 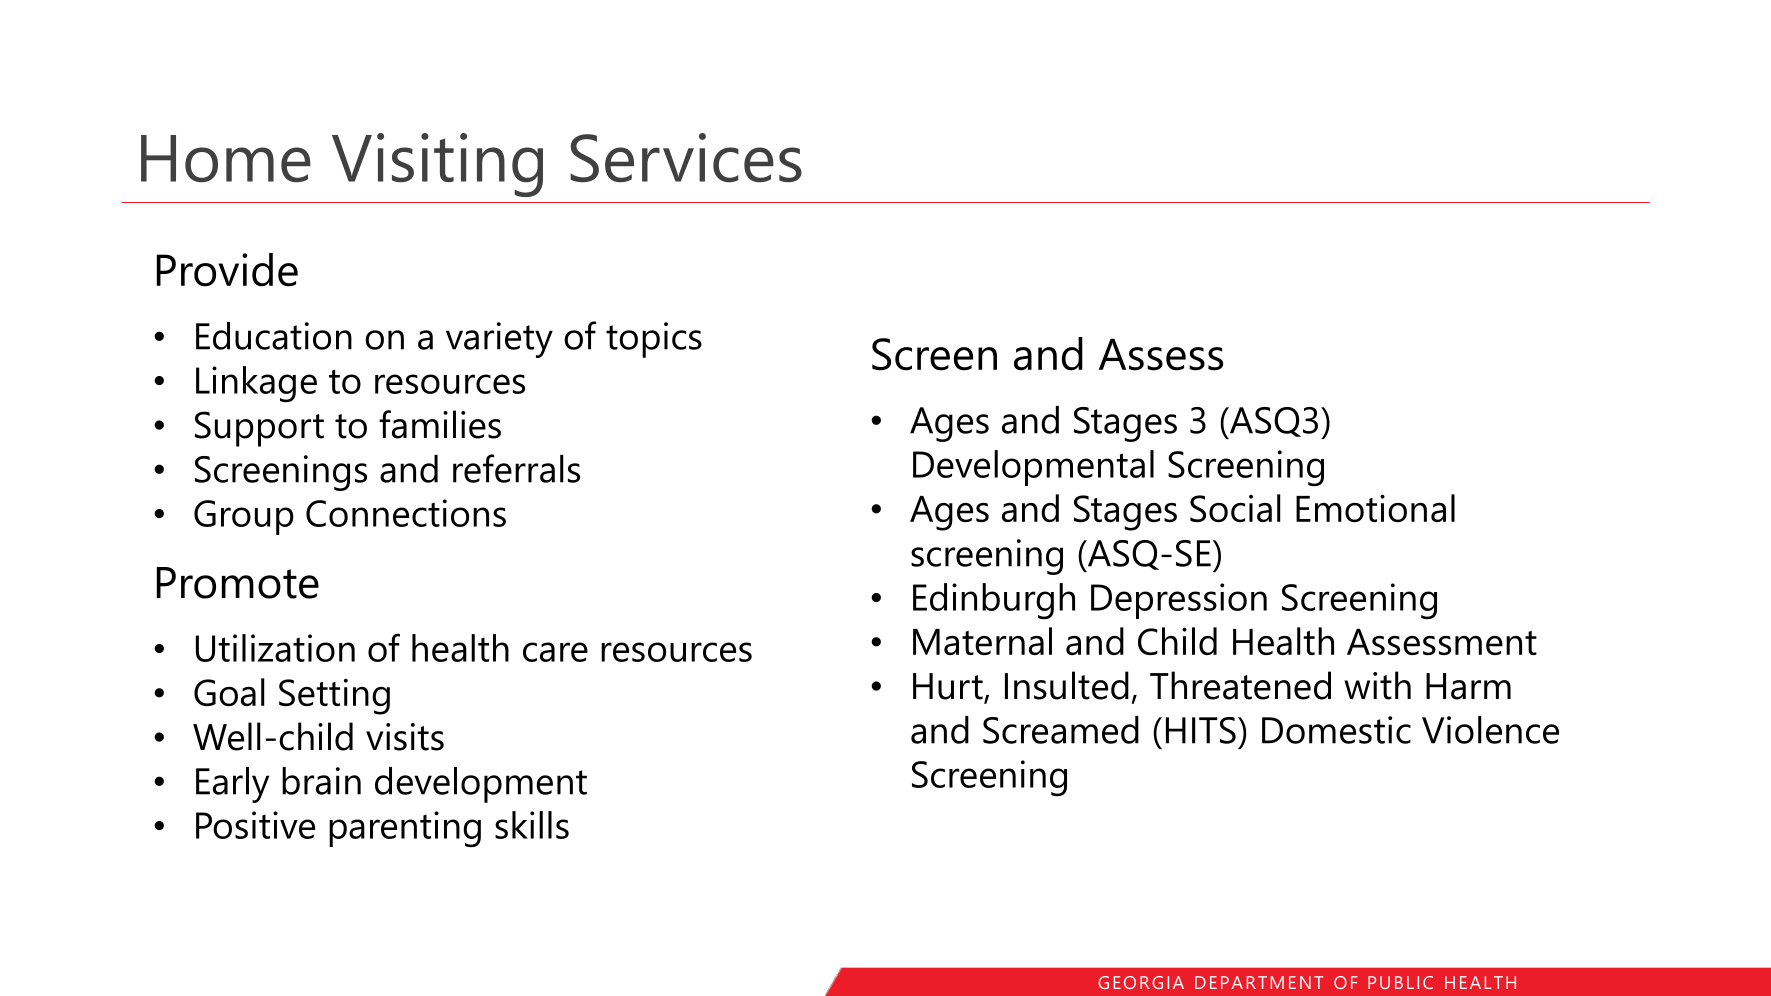 I want to click on Services, so click(x=686, y=158).
